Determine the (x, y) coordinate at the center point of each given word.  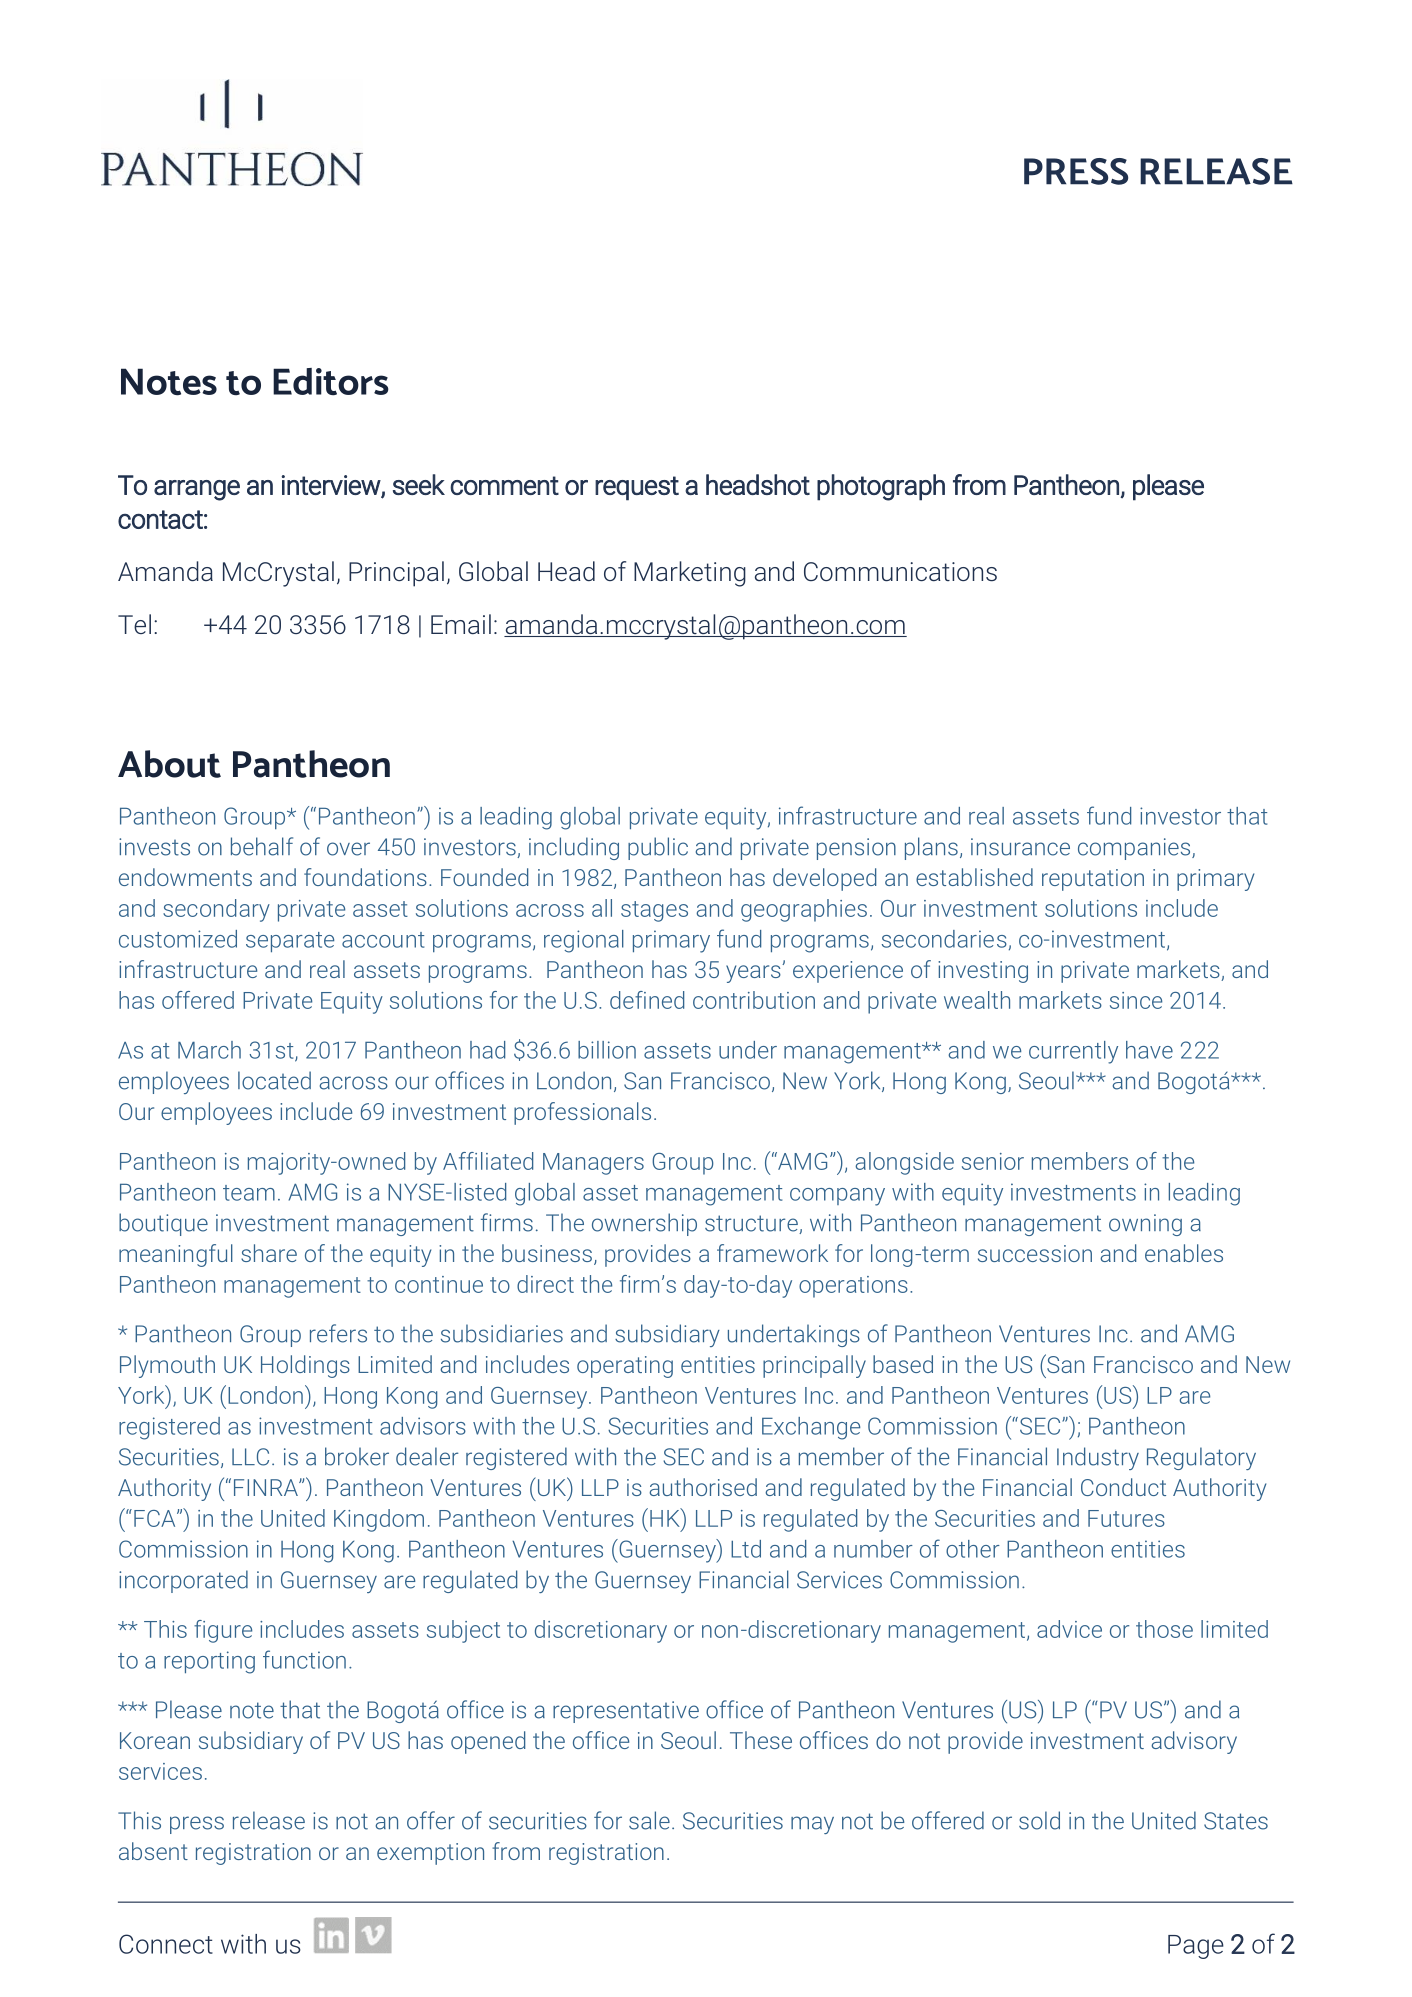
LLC (250, 1457)
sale (649, 1820)
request (637, 488)
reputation (1093, 880)
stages (654, 911)
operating (625, 1367)
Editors (331, 382)
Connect (166, 1944)
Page (1196, 1947)
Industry (1098, 1458)
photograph (881, 487)
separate (290, 942)
